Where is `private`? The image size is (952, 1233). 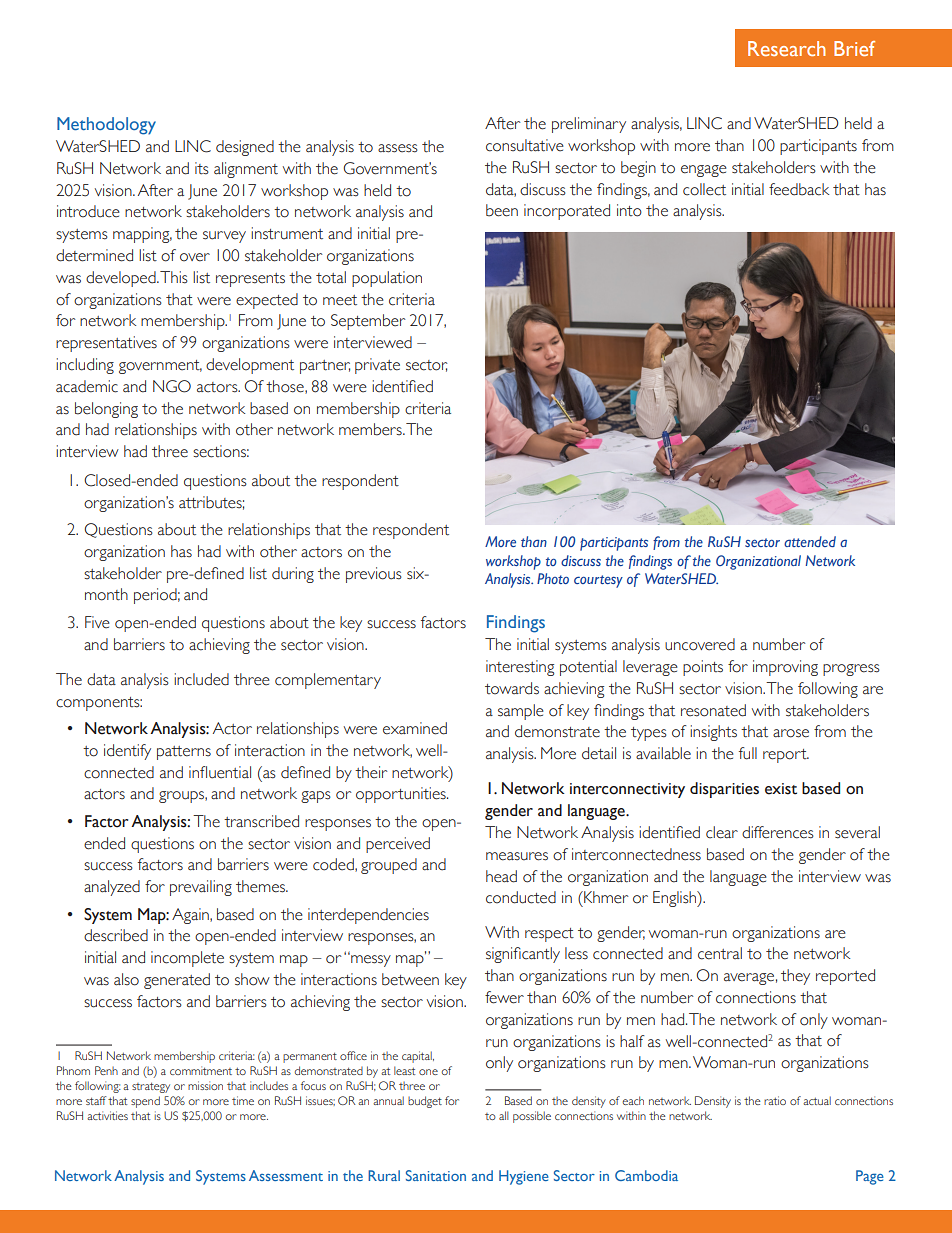
private is located at coordinates (377, 366).
